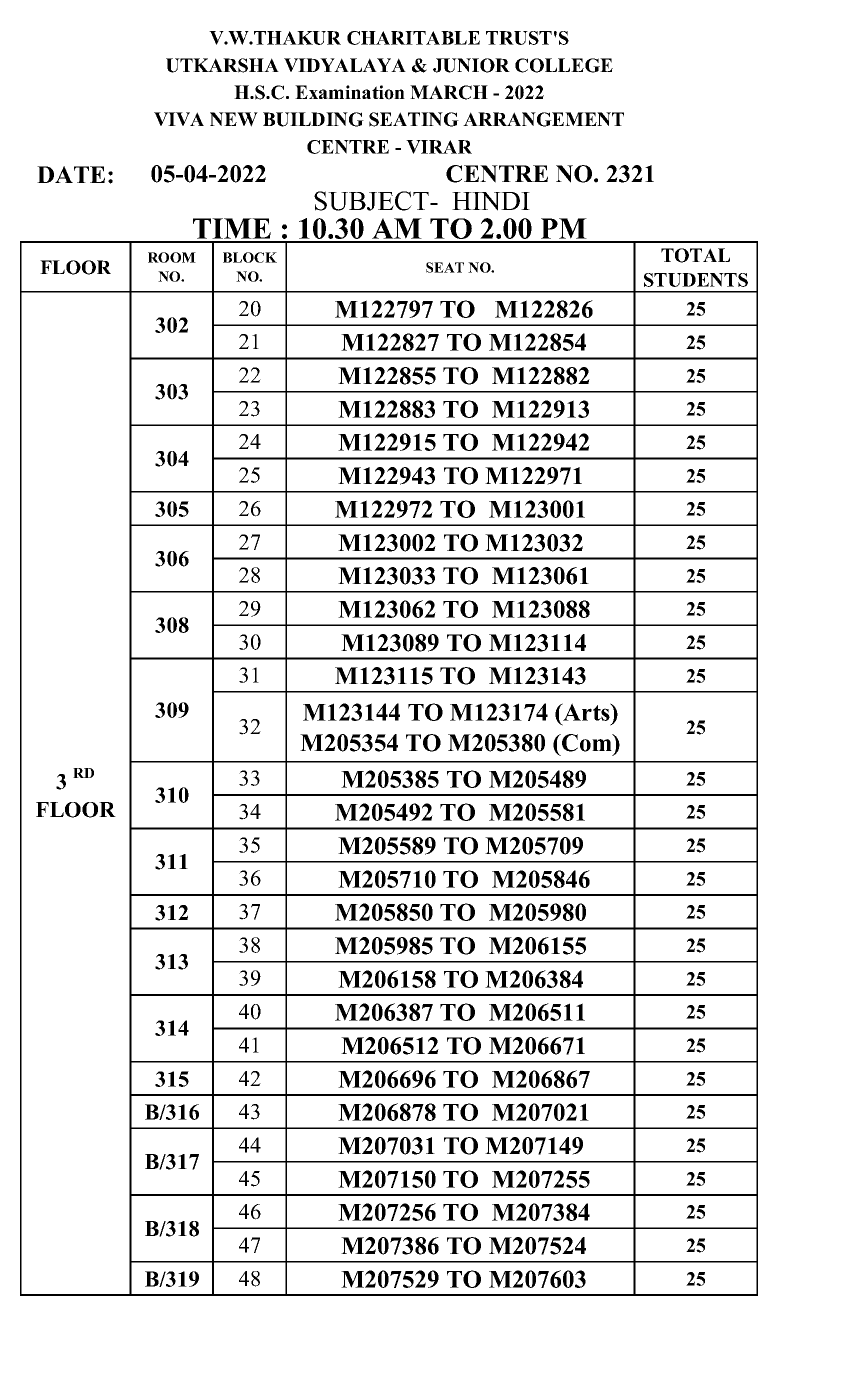  What do you see at coordinates (350, 92) in the document?
I see `Examination` at bounding box center [350, 92].
